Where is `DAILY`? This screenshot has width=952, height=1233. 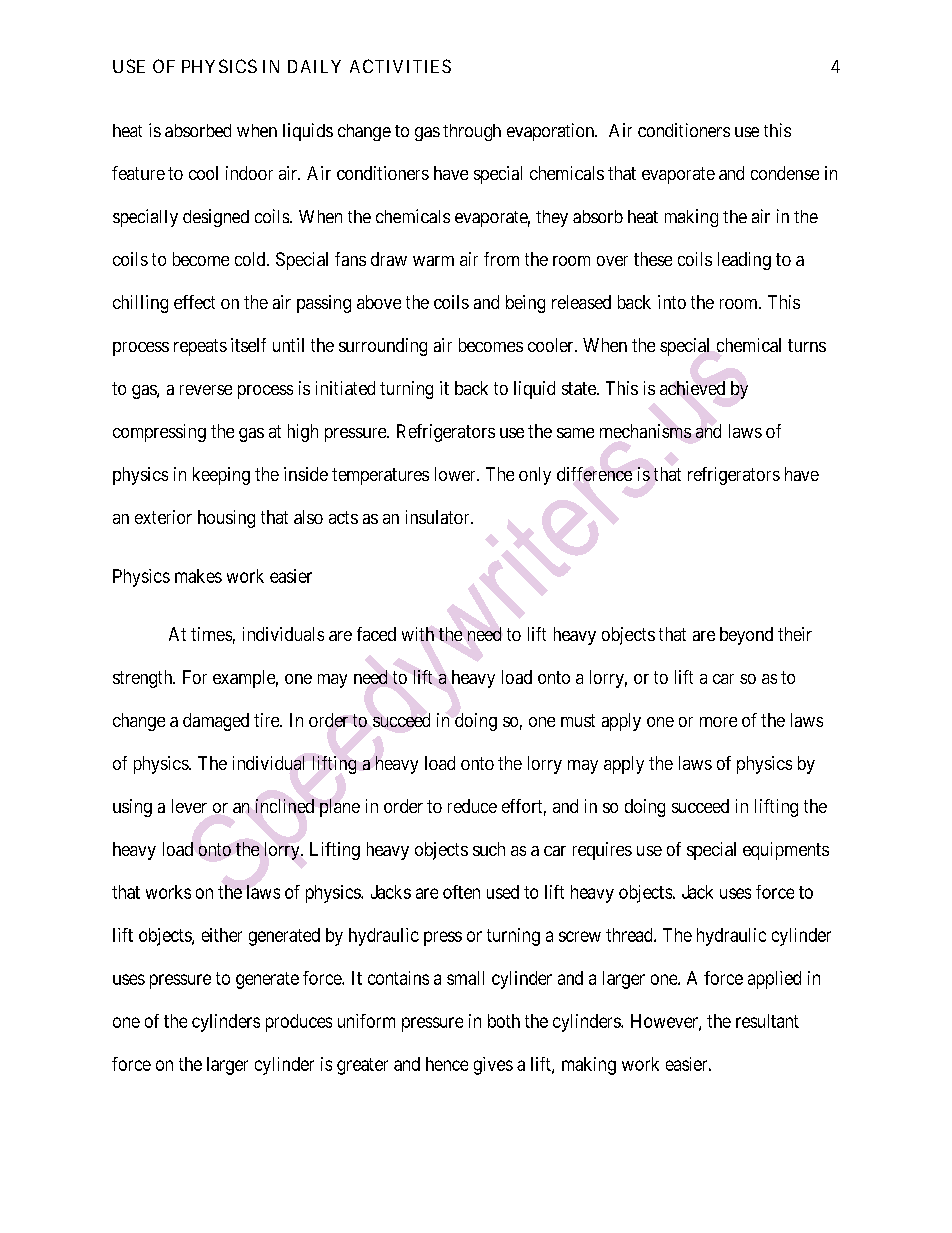
DAILY is located at coordinates (314, 66).
